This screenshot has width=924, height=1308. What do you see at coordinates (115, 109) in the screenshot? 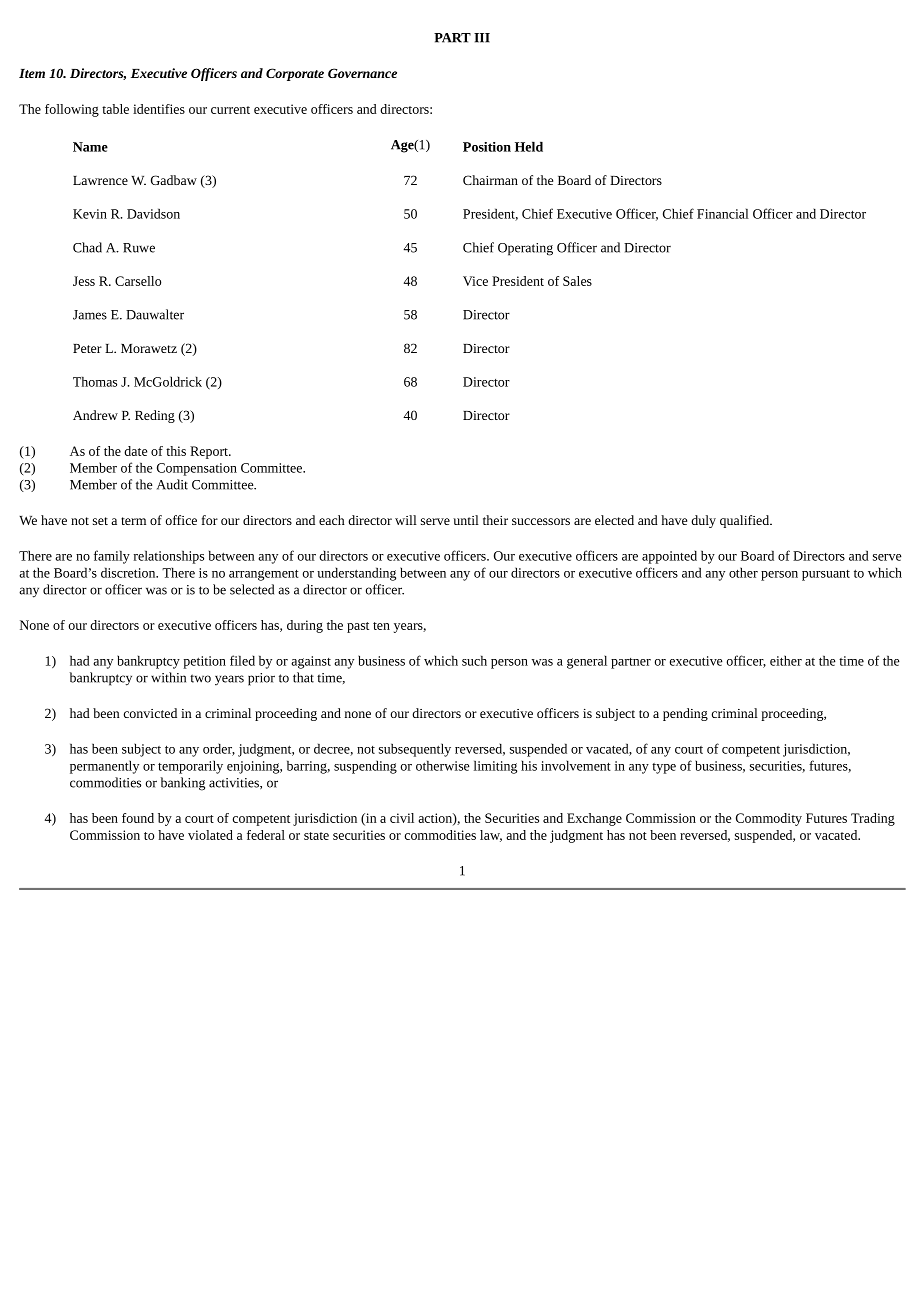
I see `table` at bounding box center [115, 109].
